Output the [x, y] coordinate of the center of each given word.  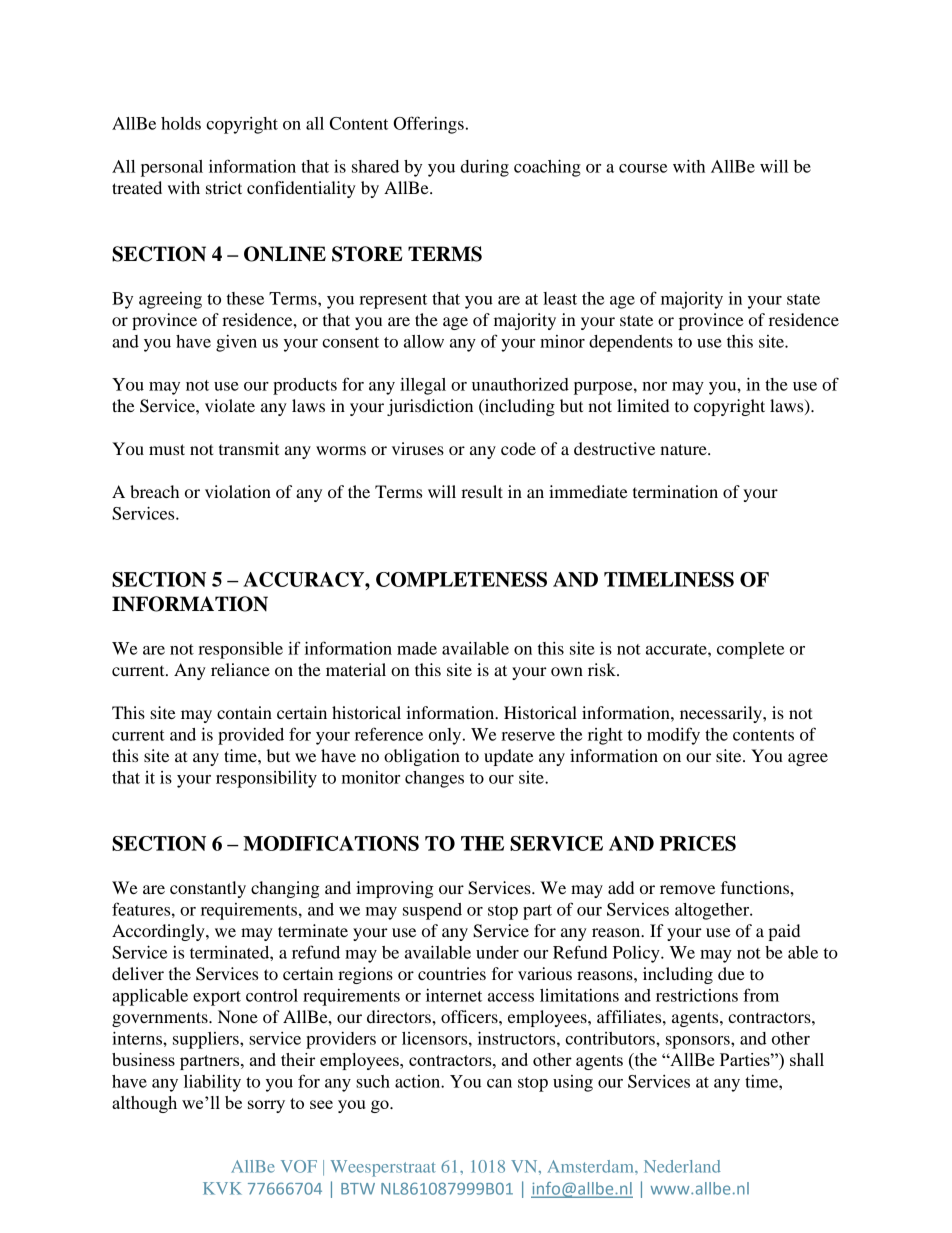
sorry [266, 1106]
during [485, 168]
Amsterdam [591, 1166]
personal [172, 168]
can [499, 1083]
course [643, 168]
